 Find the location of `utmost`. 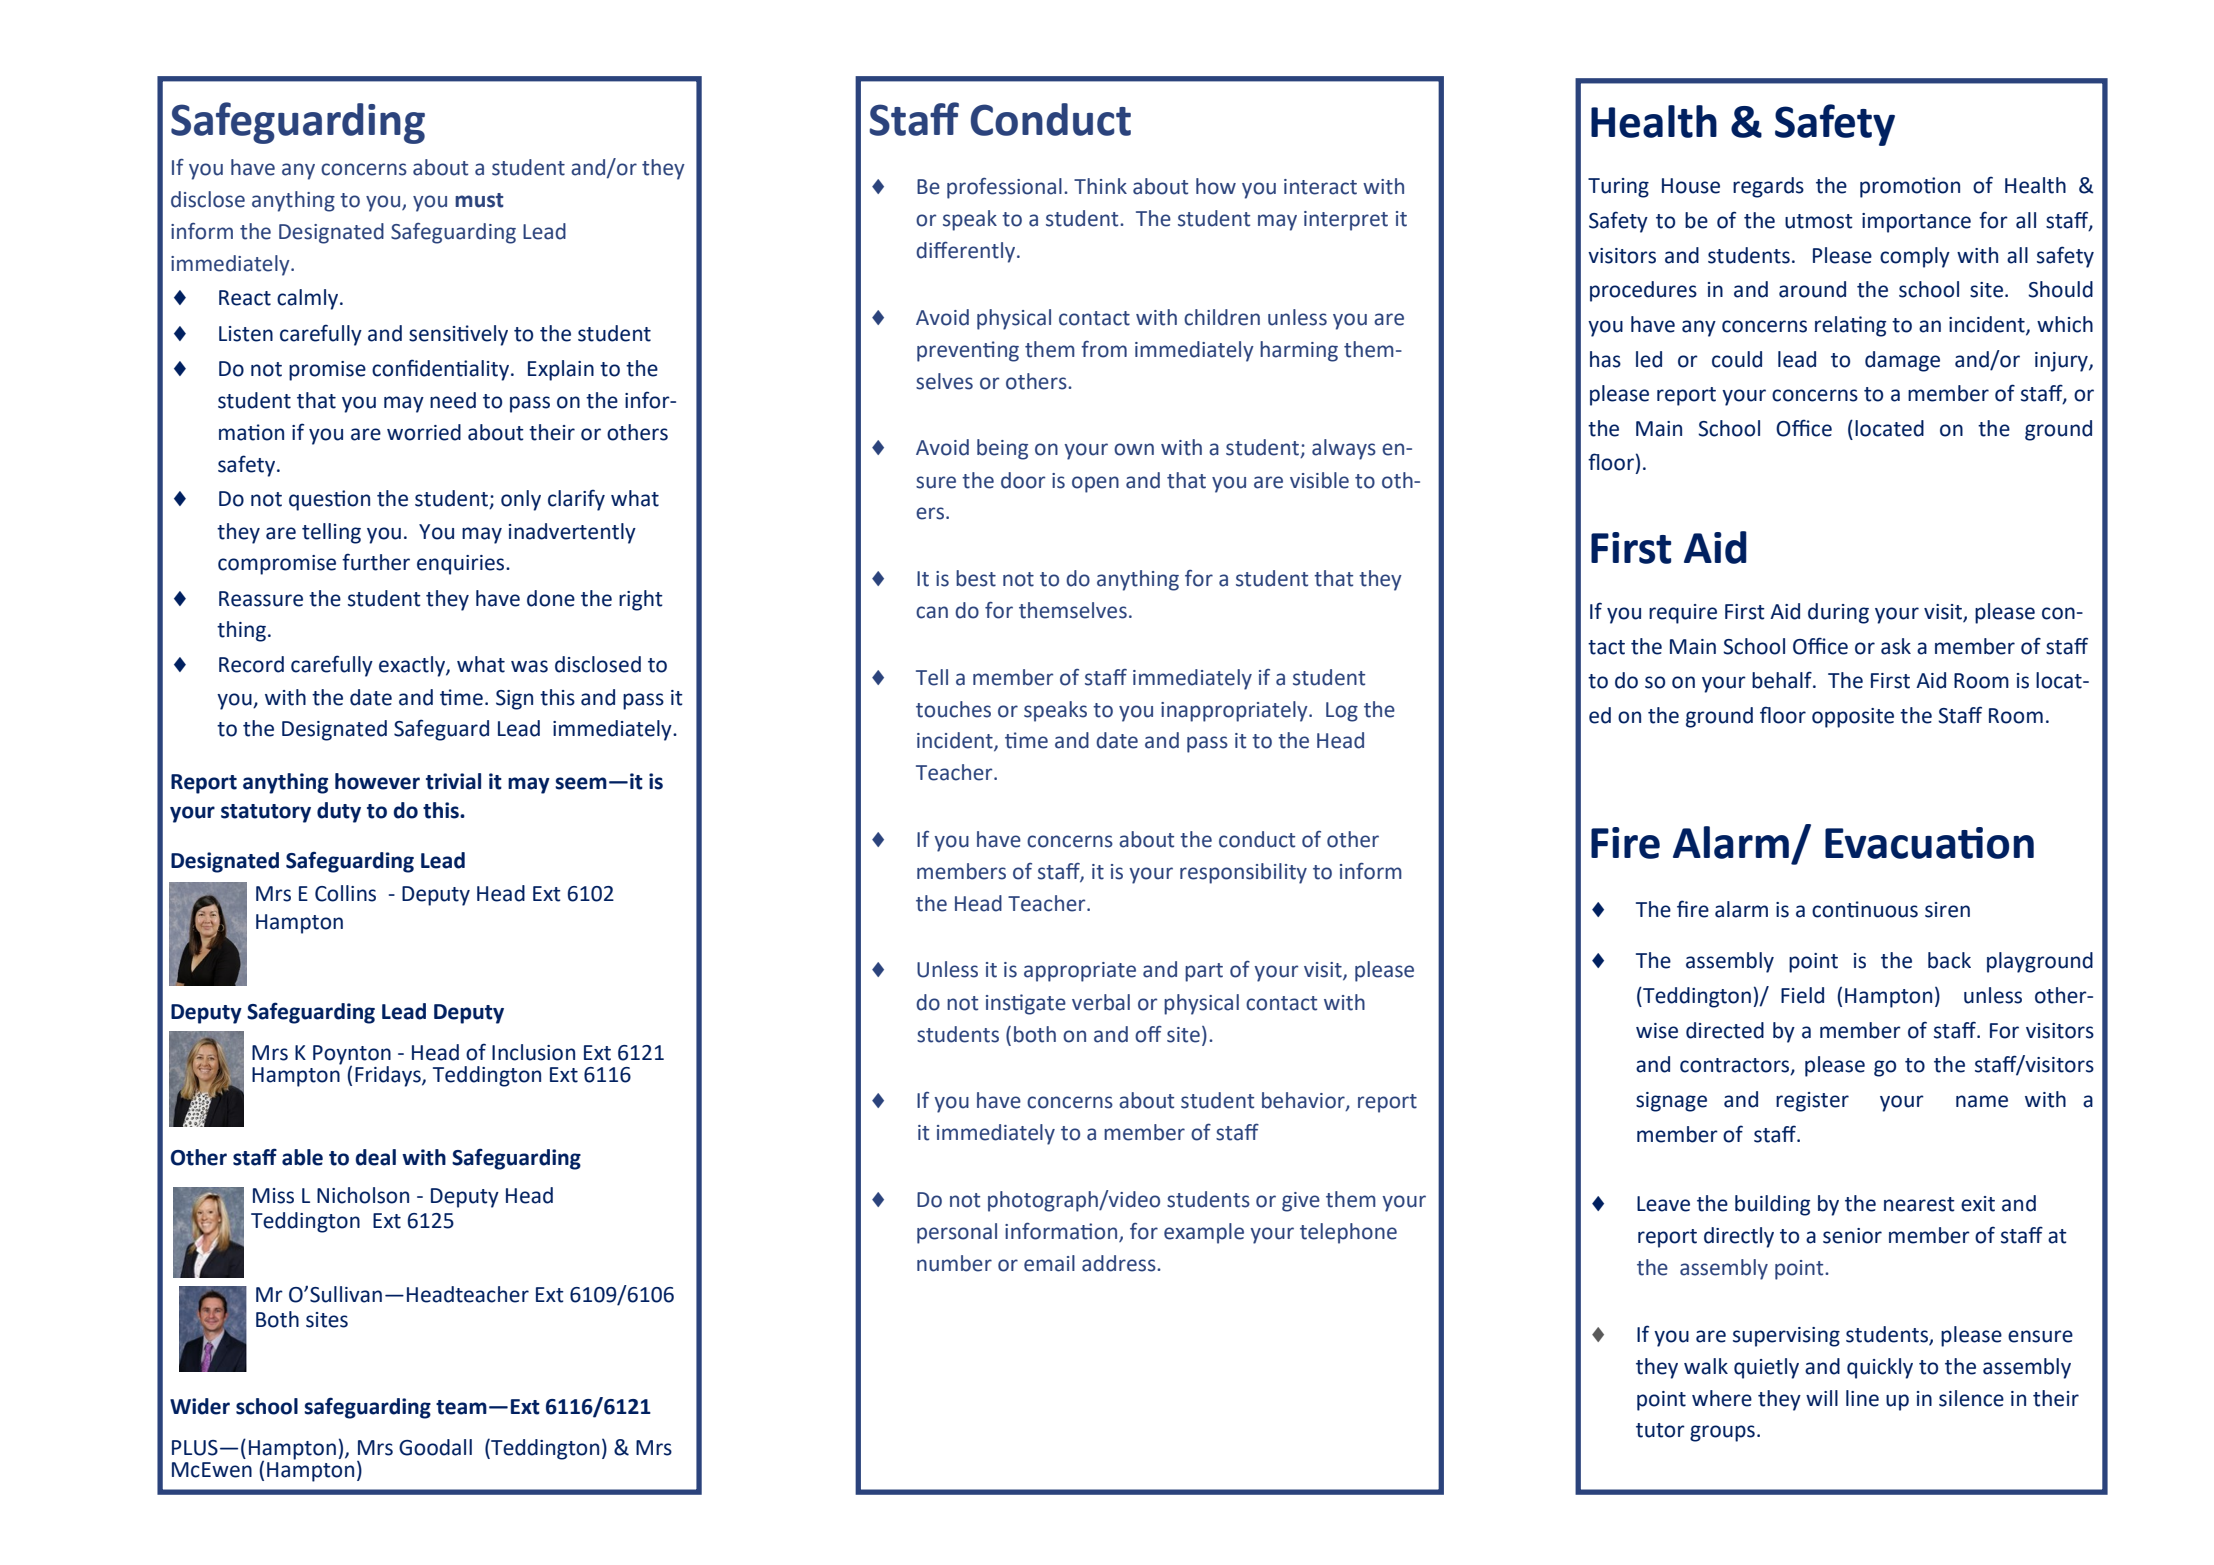

utmost is located at coordinates (1819, 221).
